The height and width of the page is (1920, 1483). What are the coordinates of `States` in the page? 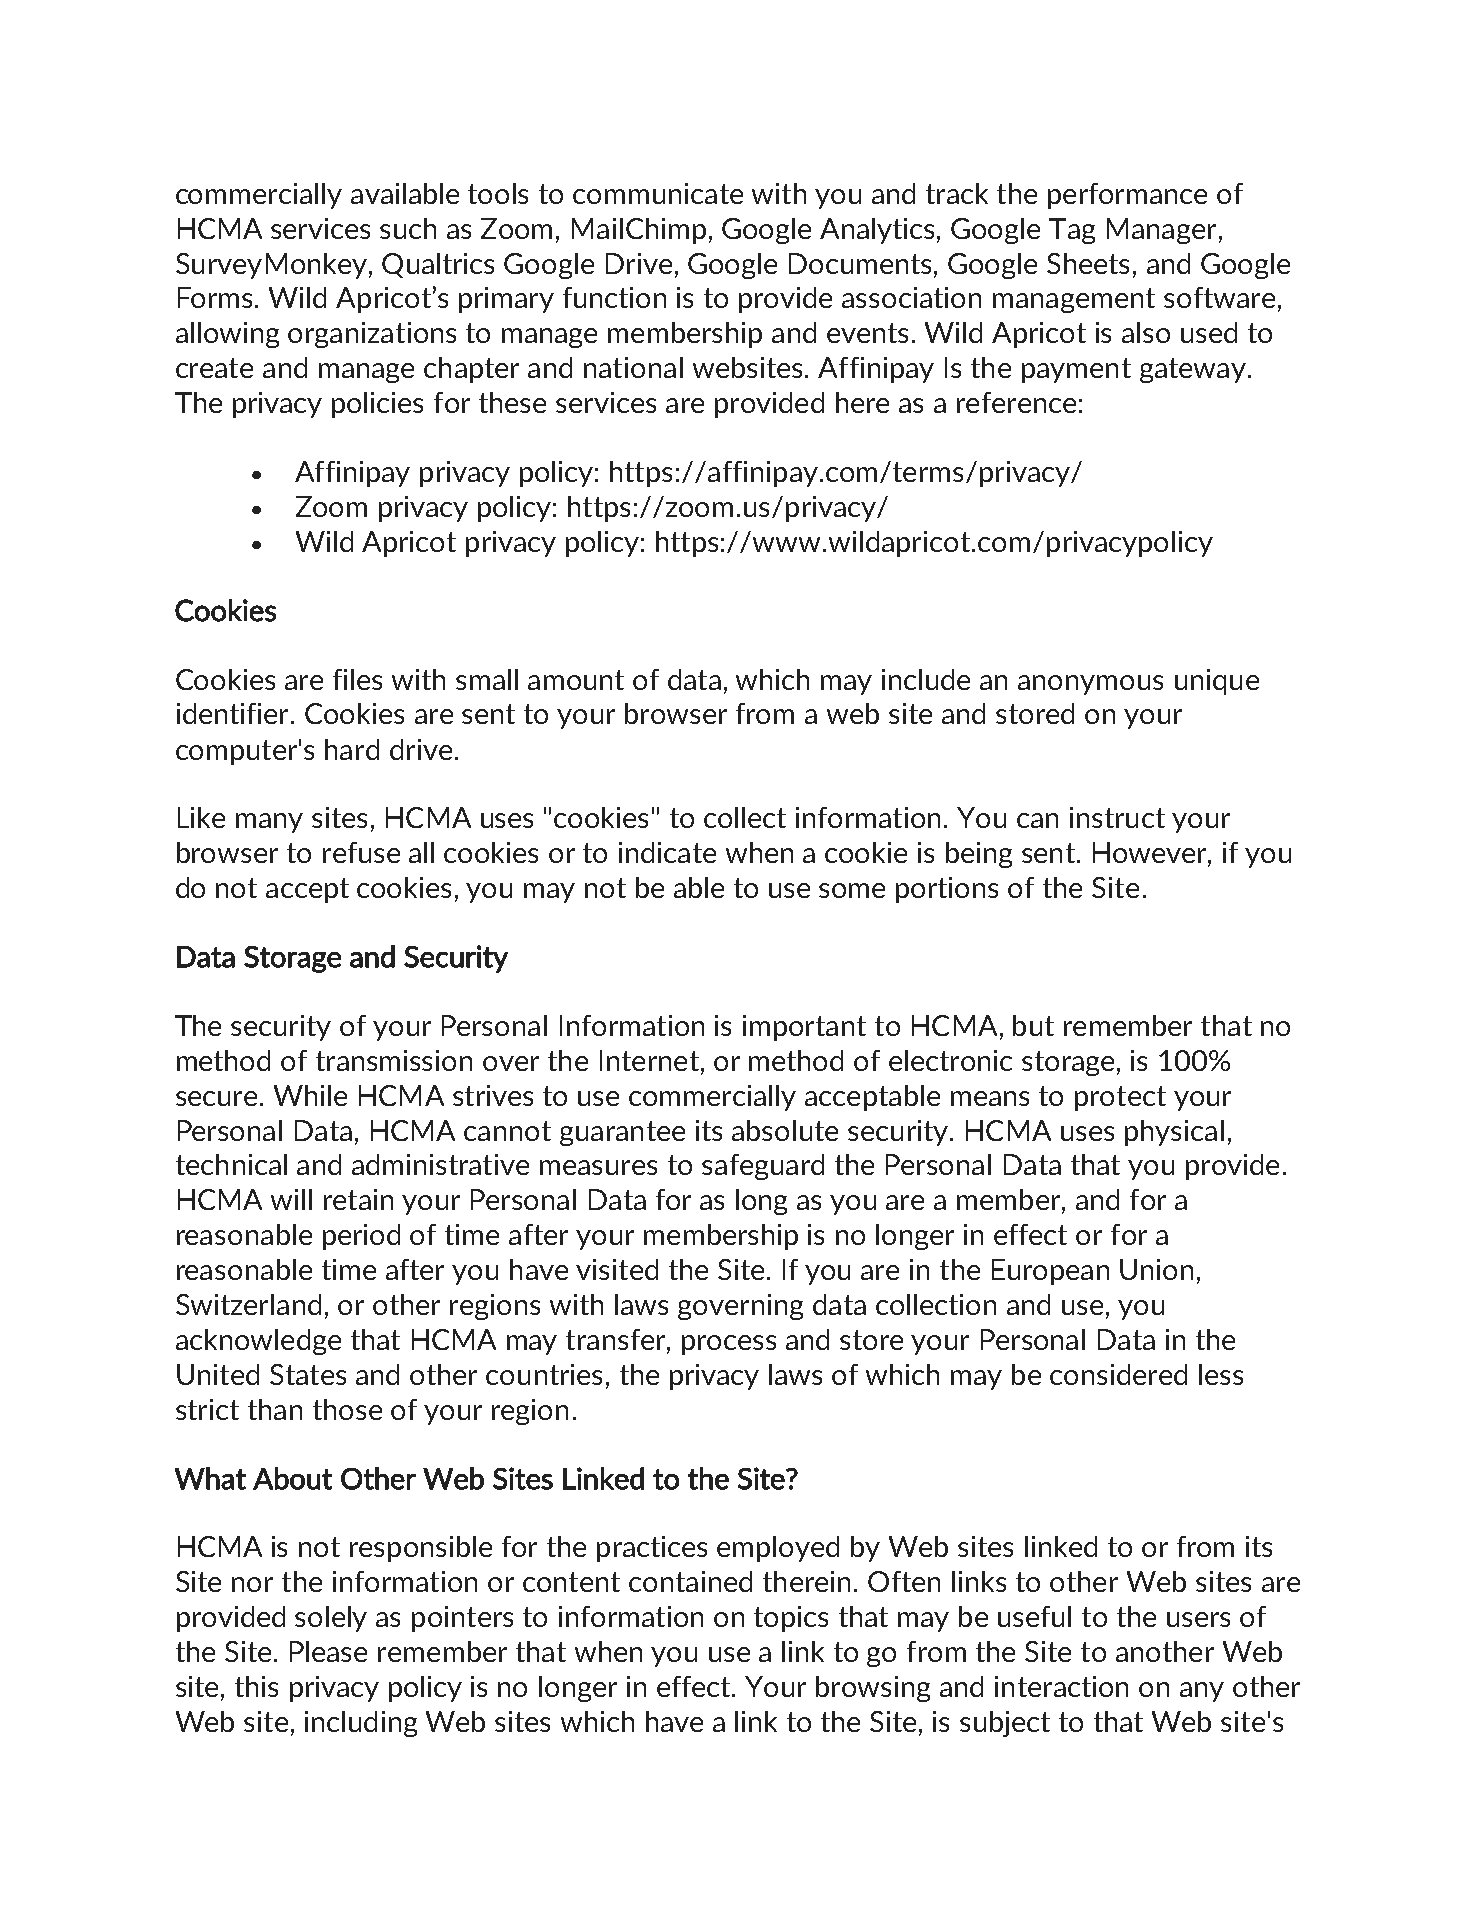 It's located at (308, 1374).
